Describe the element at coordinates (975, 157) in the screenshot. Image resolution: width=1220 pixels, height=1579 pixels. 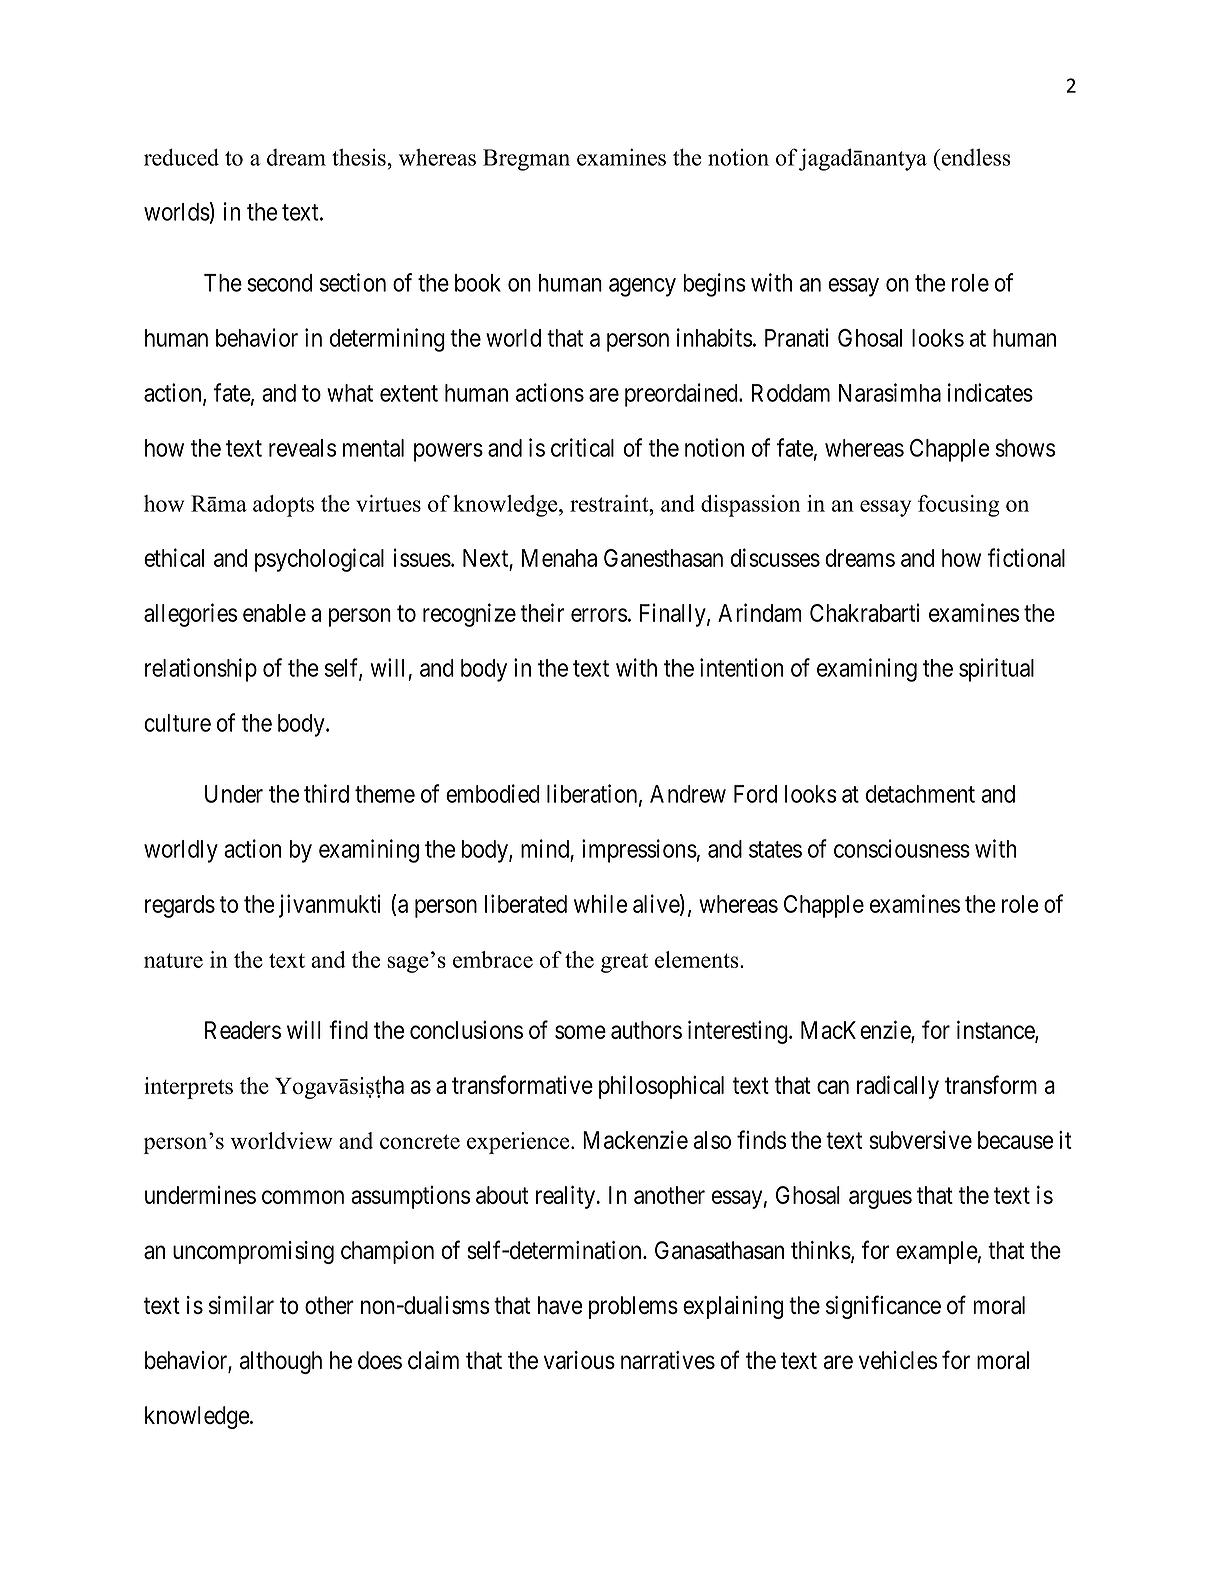
I see `endless` at that location.
